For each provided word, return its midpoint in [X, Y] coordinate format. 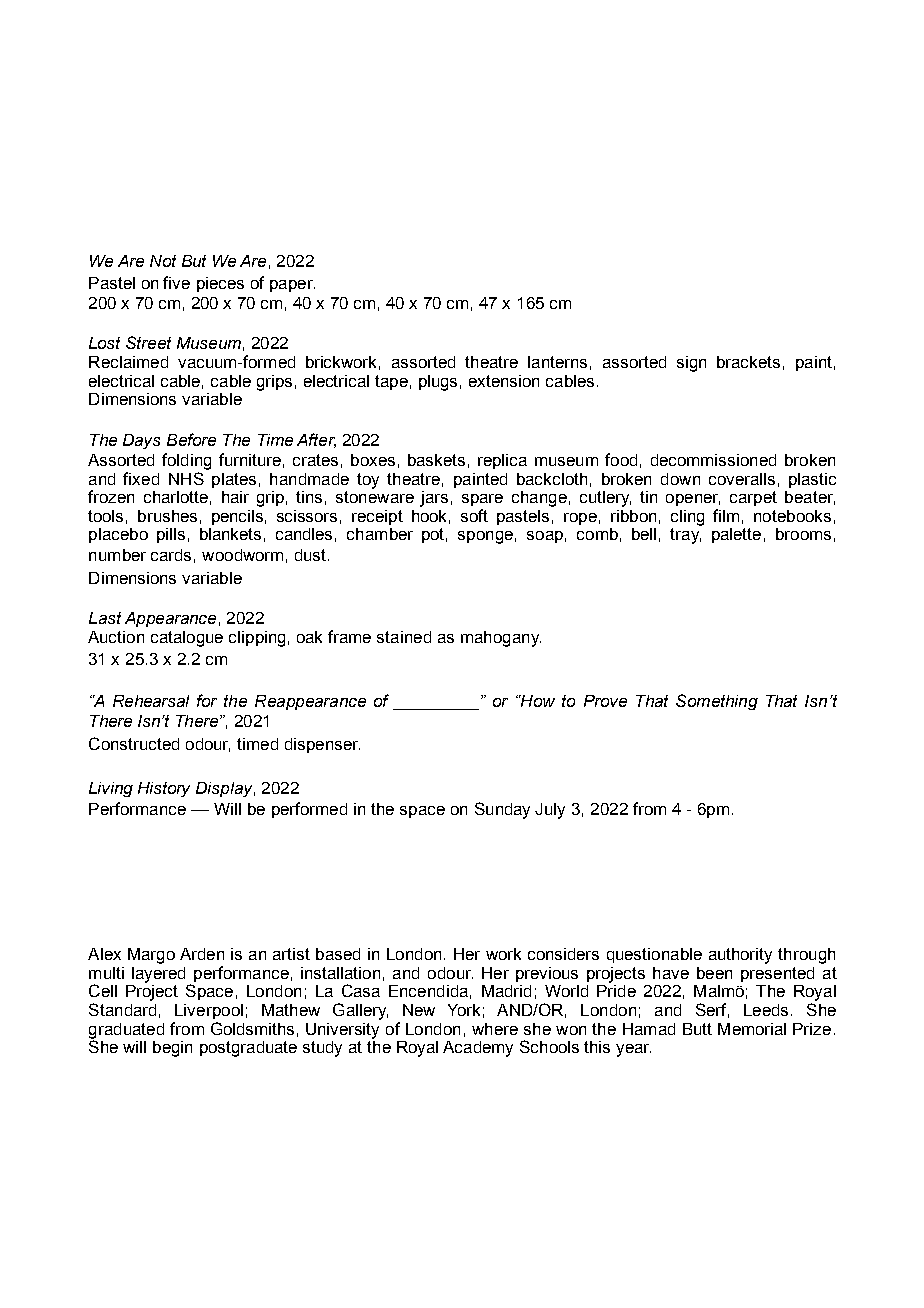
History [164, 789]
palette [736, 535]
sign [691, 364]
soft [474, 515]
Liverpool [209, 1011]
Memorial [752, 1029]
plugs [438, 383]
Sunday [502, 810]
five [176, 282]
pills [171, 535]
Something [717, 702]
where [495, 1029]
